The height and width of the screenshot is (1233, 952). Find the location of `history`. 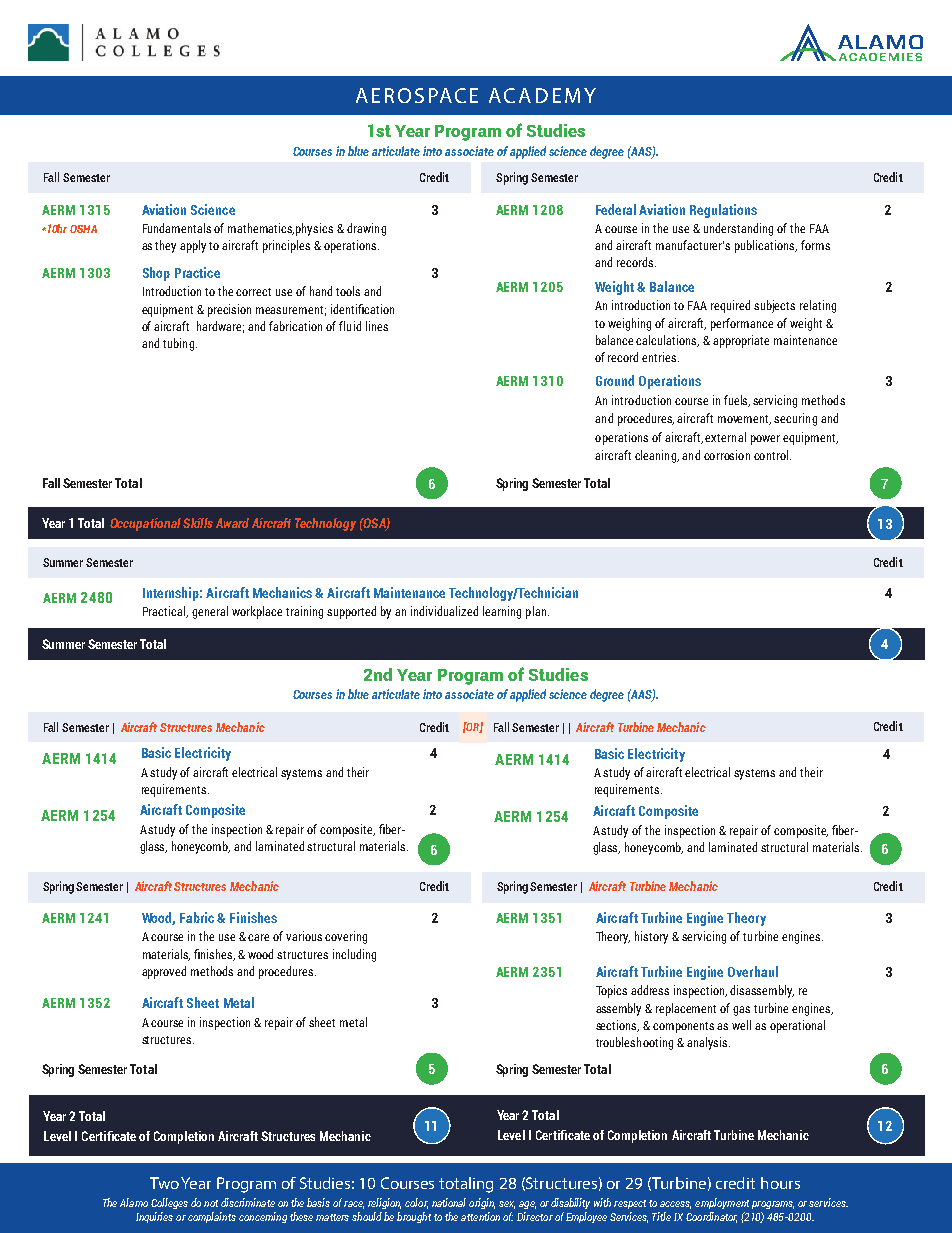

history is located at coordinates (651, 937).
